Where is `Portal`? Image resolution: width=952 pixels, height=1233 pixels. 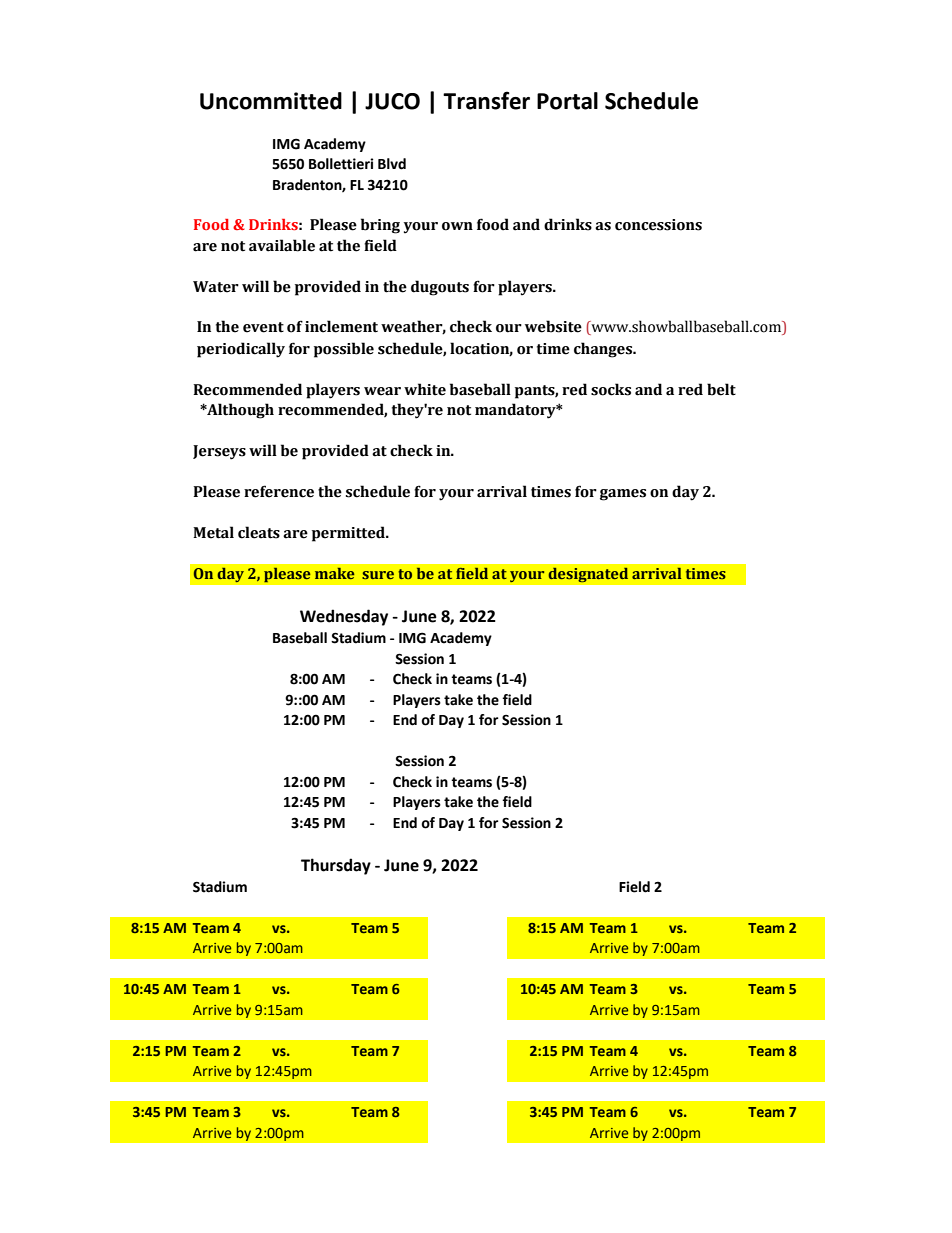
Portal is located at coordinates (567, 101).
